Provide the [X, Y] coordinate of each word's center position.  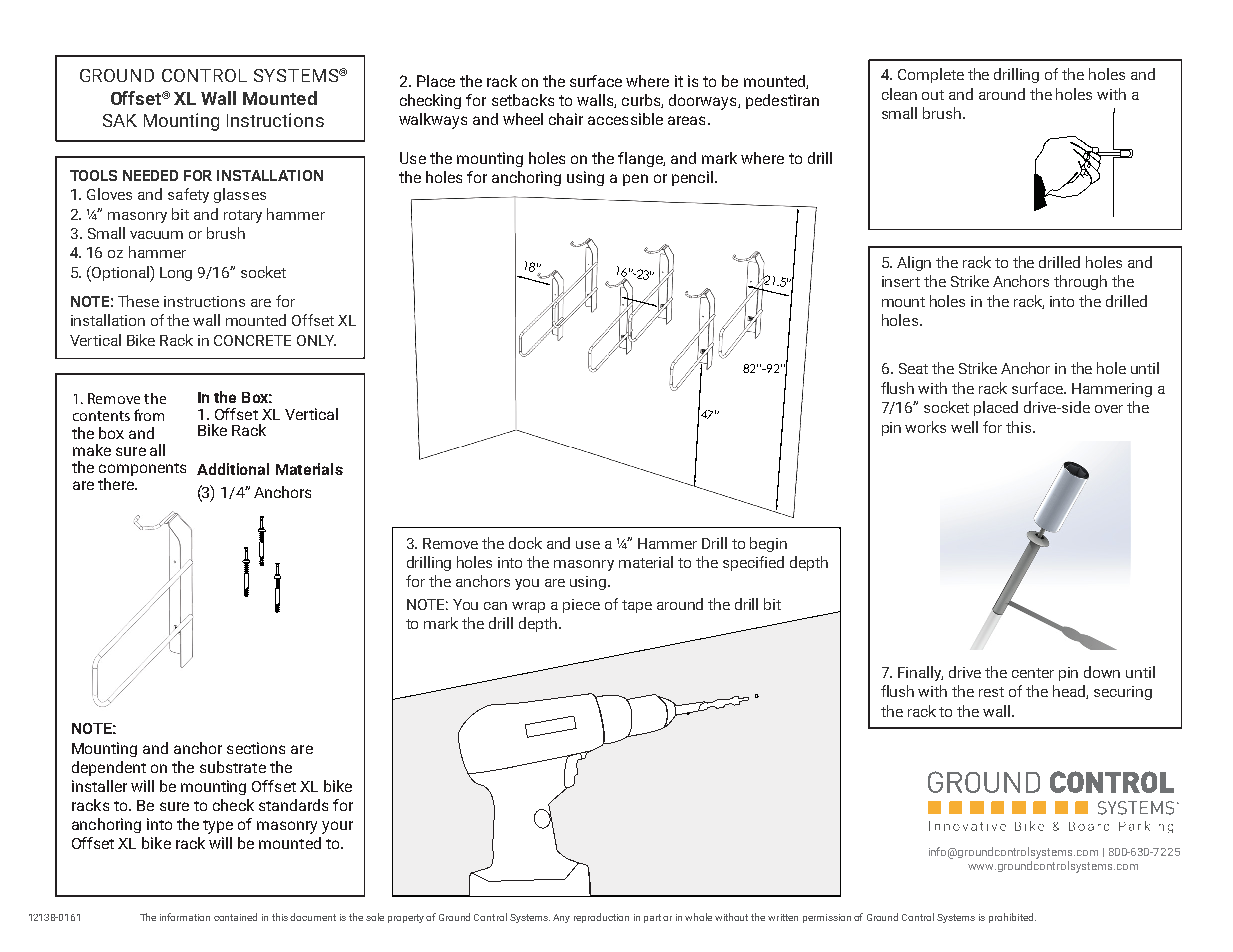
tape [637, 606]
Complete [931, 75]
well [964, 427]
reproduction [601, 918]
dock [525, 543]
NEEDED [150, 175]
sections [256, 748]
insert [901, 281]
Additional [233, 469]
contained [235, 917]
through [1080, 282]
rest [991, 692]
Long [176, 274]
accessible [625, 119]
